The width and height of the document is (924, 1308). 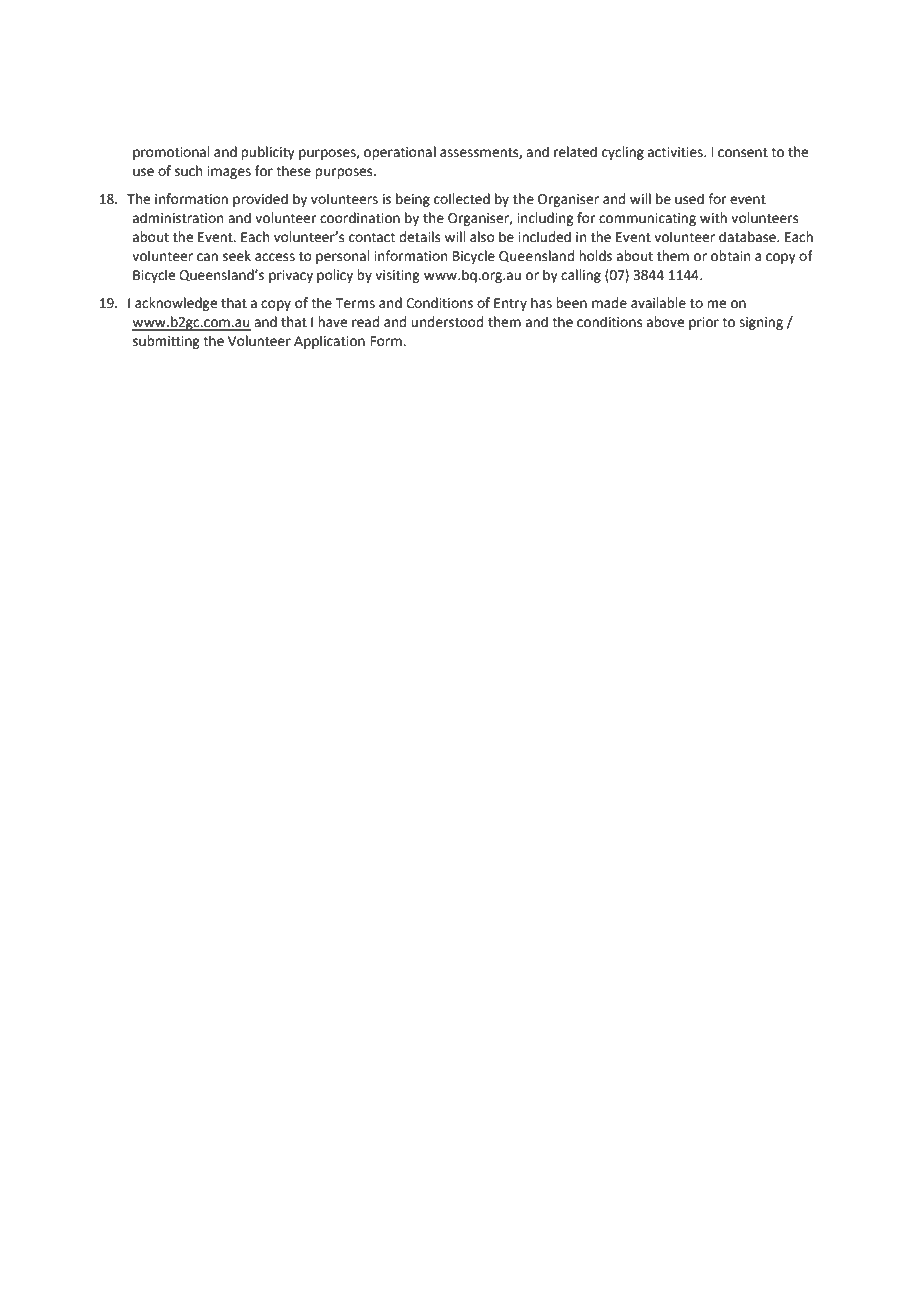 What do you see at coordinates (581, 276) in the document?
I see `calling` at bounding box center [581, 276].
